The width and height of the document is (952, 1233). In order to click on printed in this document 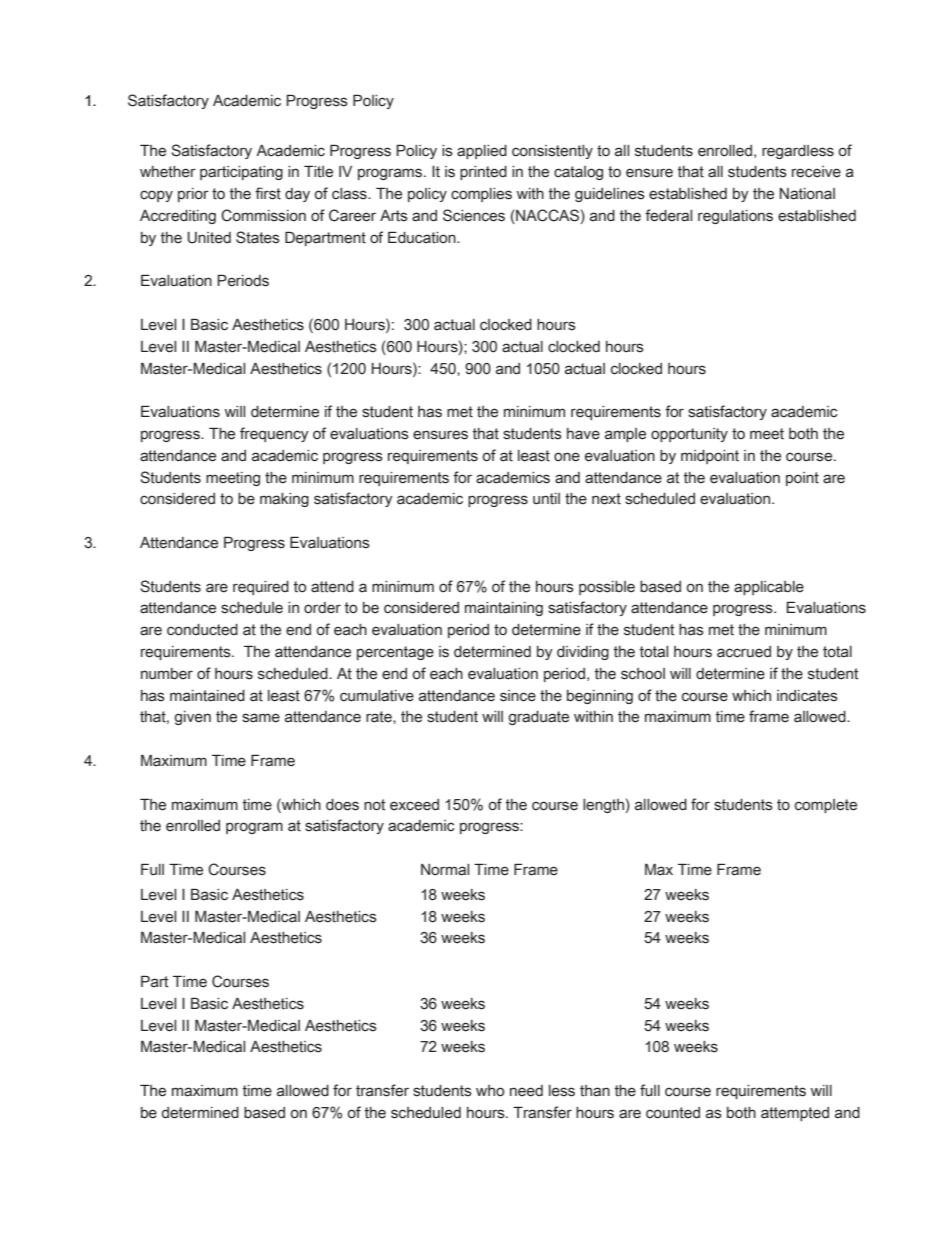, I will do `click(483, 173)`.
